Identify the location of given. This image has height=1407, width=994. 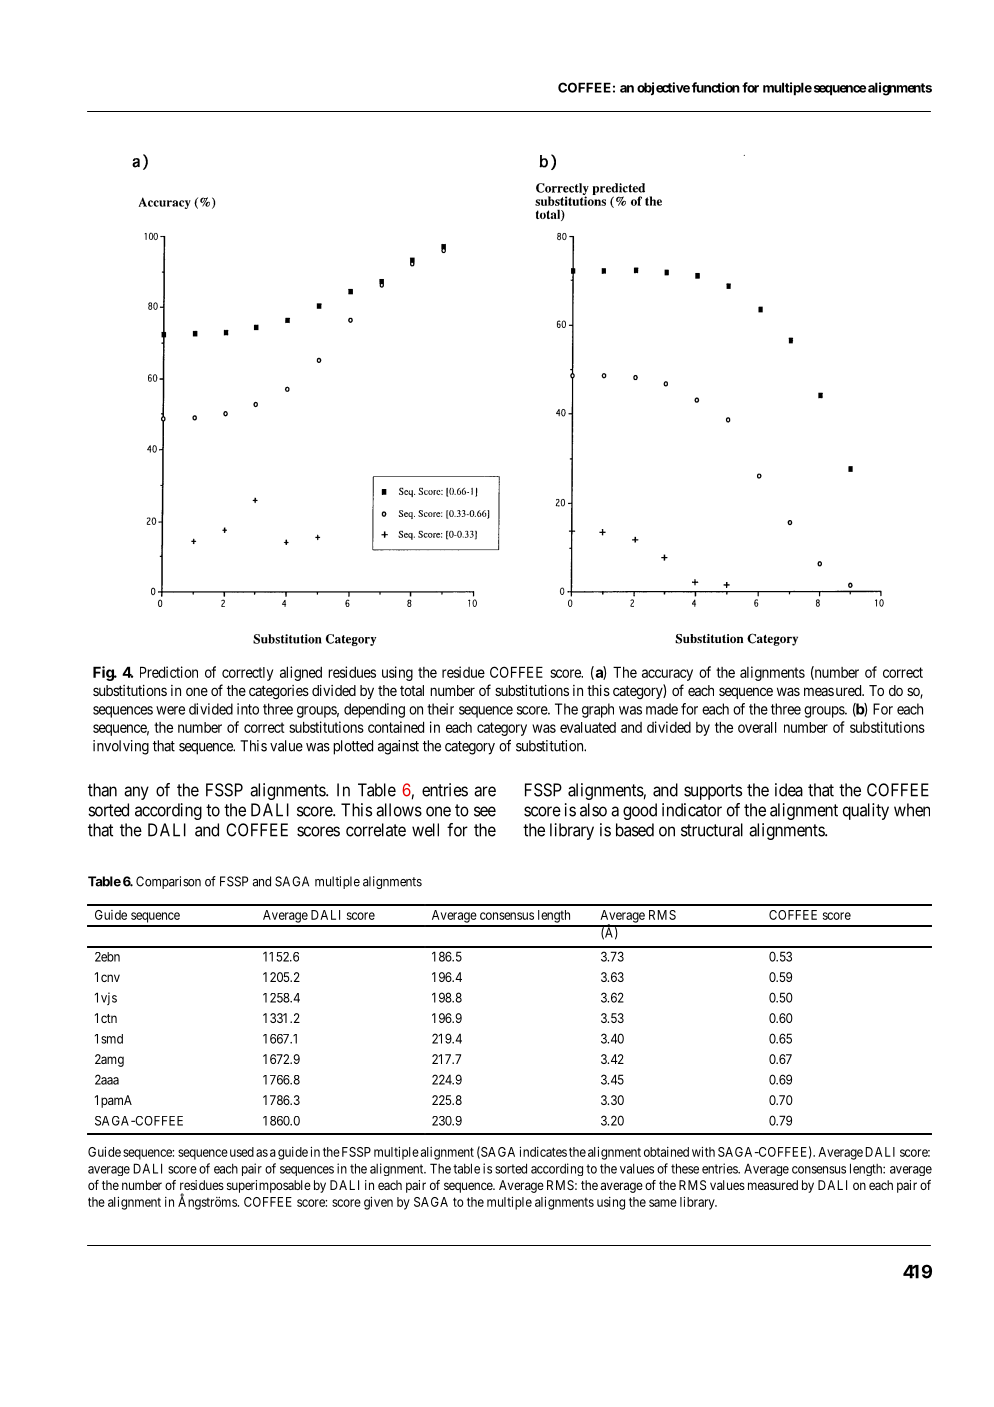
(378, 1203).
